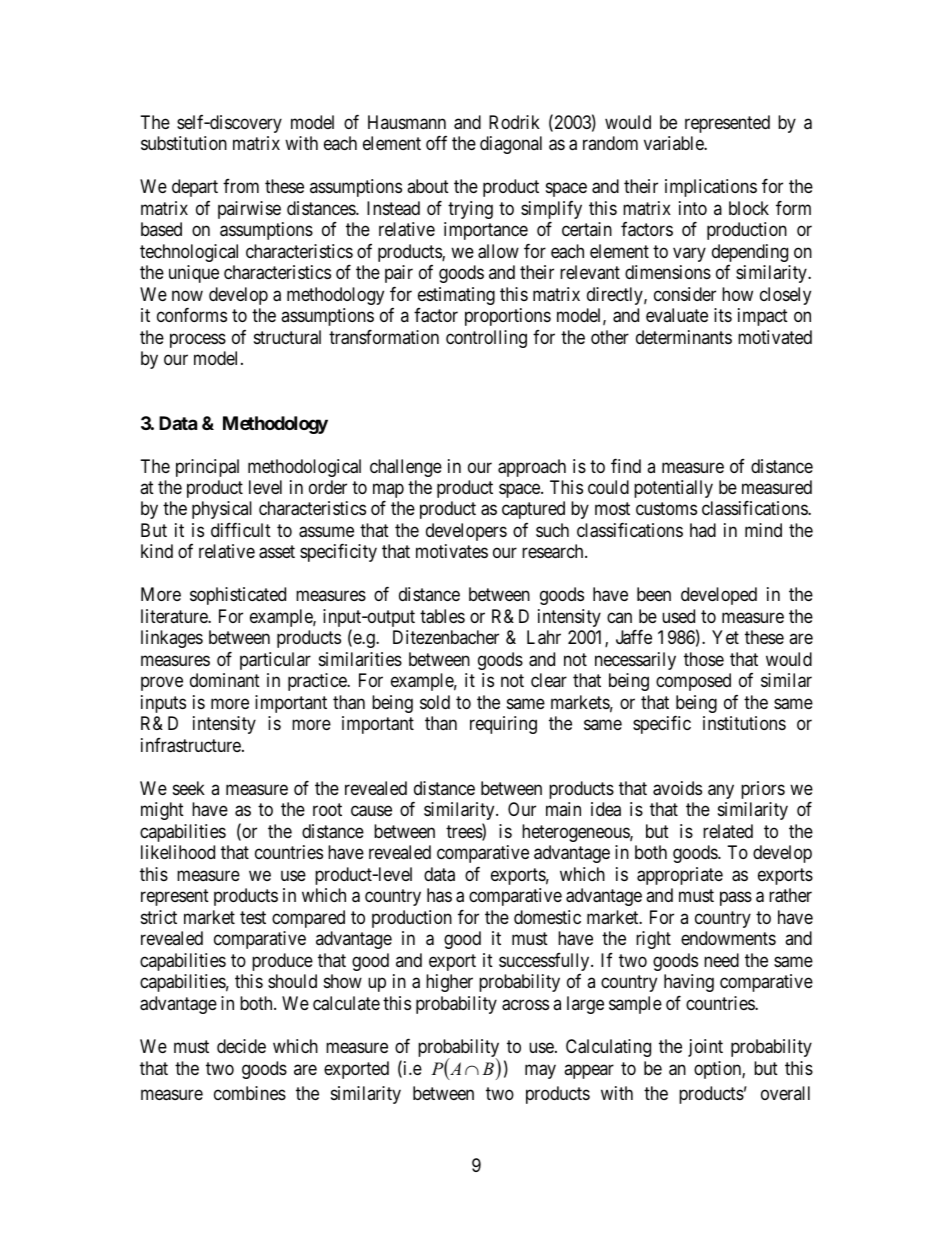 This image has width=952, height=1233. I want to click on diagonal, so click(511, 145).
